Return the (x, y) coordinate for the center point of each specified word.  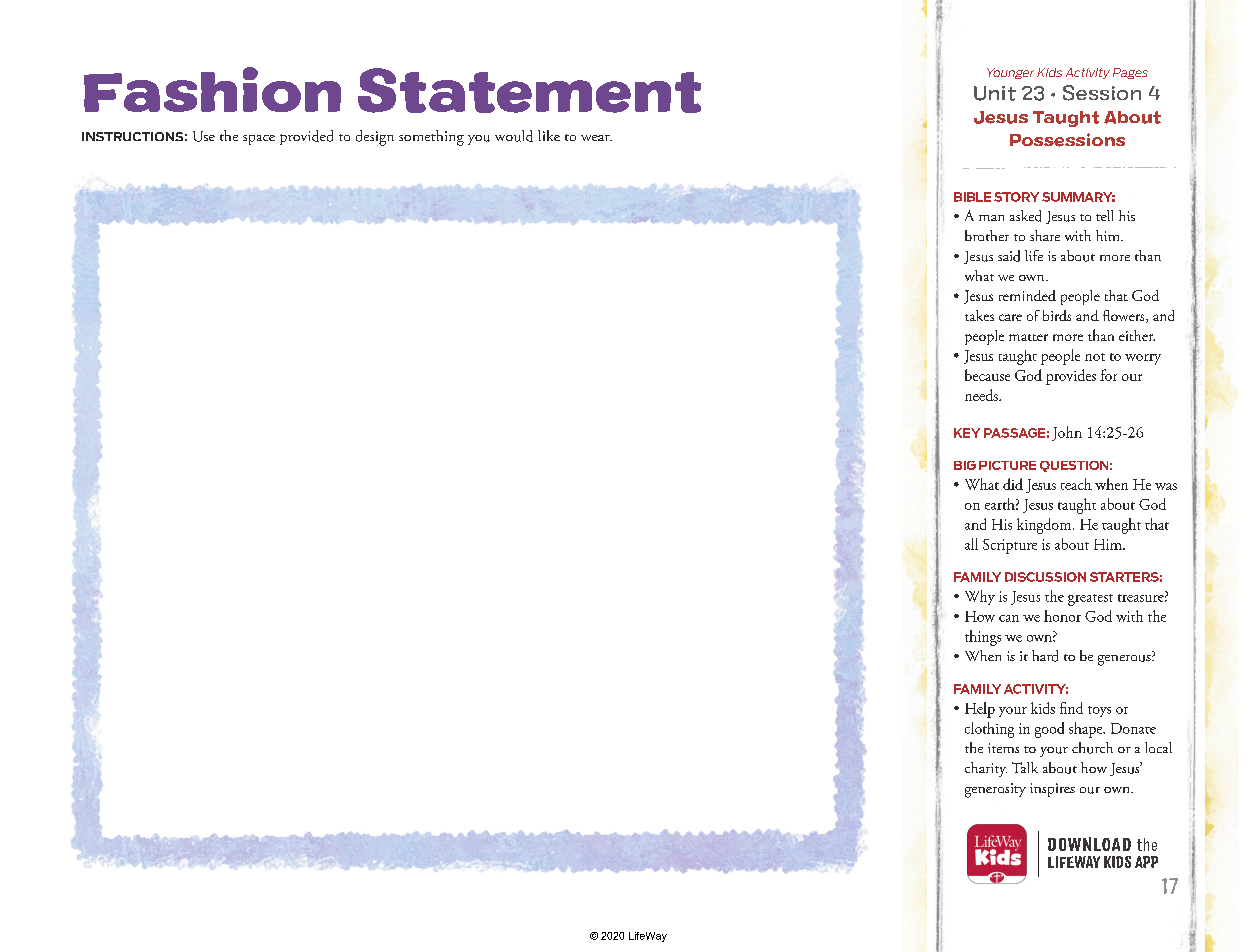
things (983, 638)
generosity (995, 790)
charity (986, 769)
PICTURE (1007, 465)
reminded (1027, 295)
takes (979, 315)
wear (596, 138)
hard (1045, 656)
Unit (995, 93)
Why (980, 597)
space (259, 140)
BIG (965, 465)
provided (306, 137)
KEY (967, 433)
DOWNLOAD (1089, 844)
